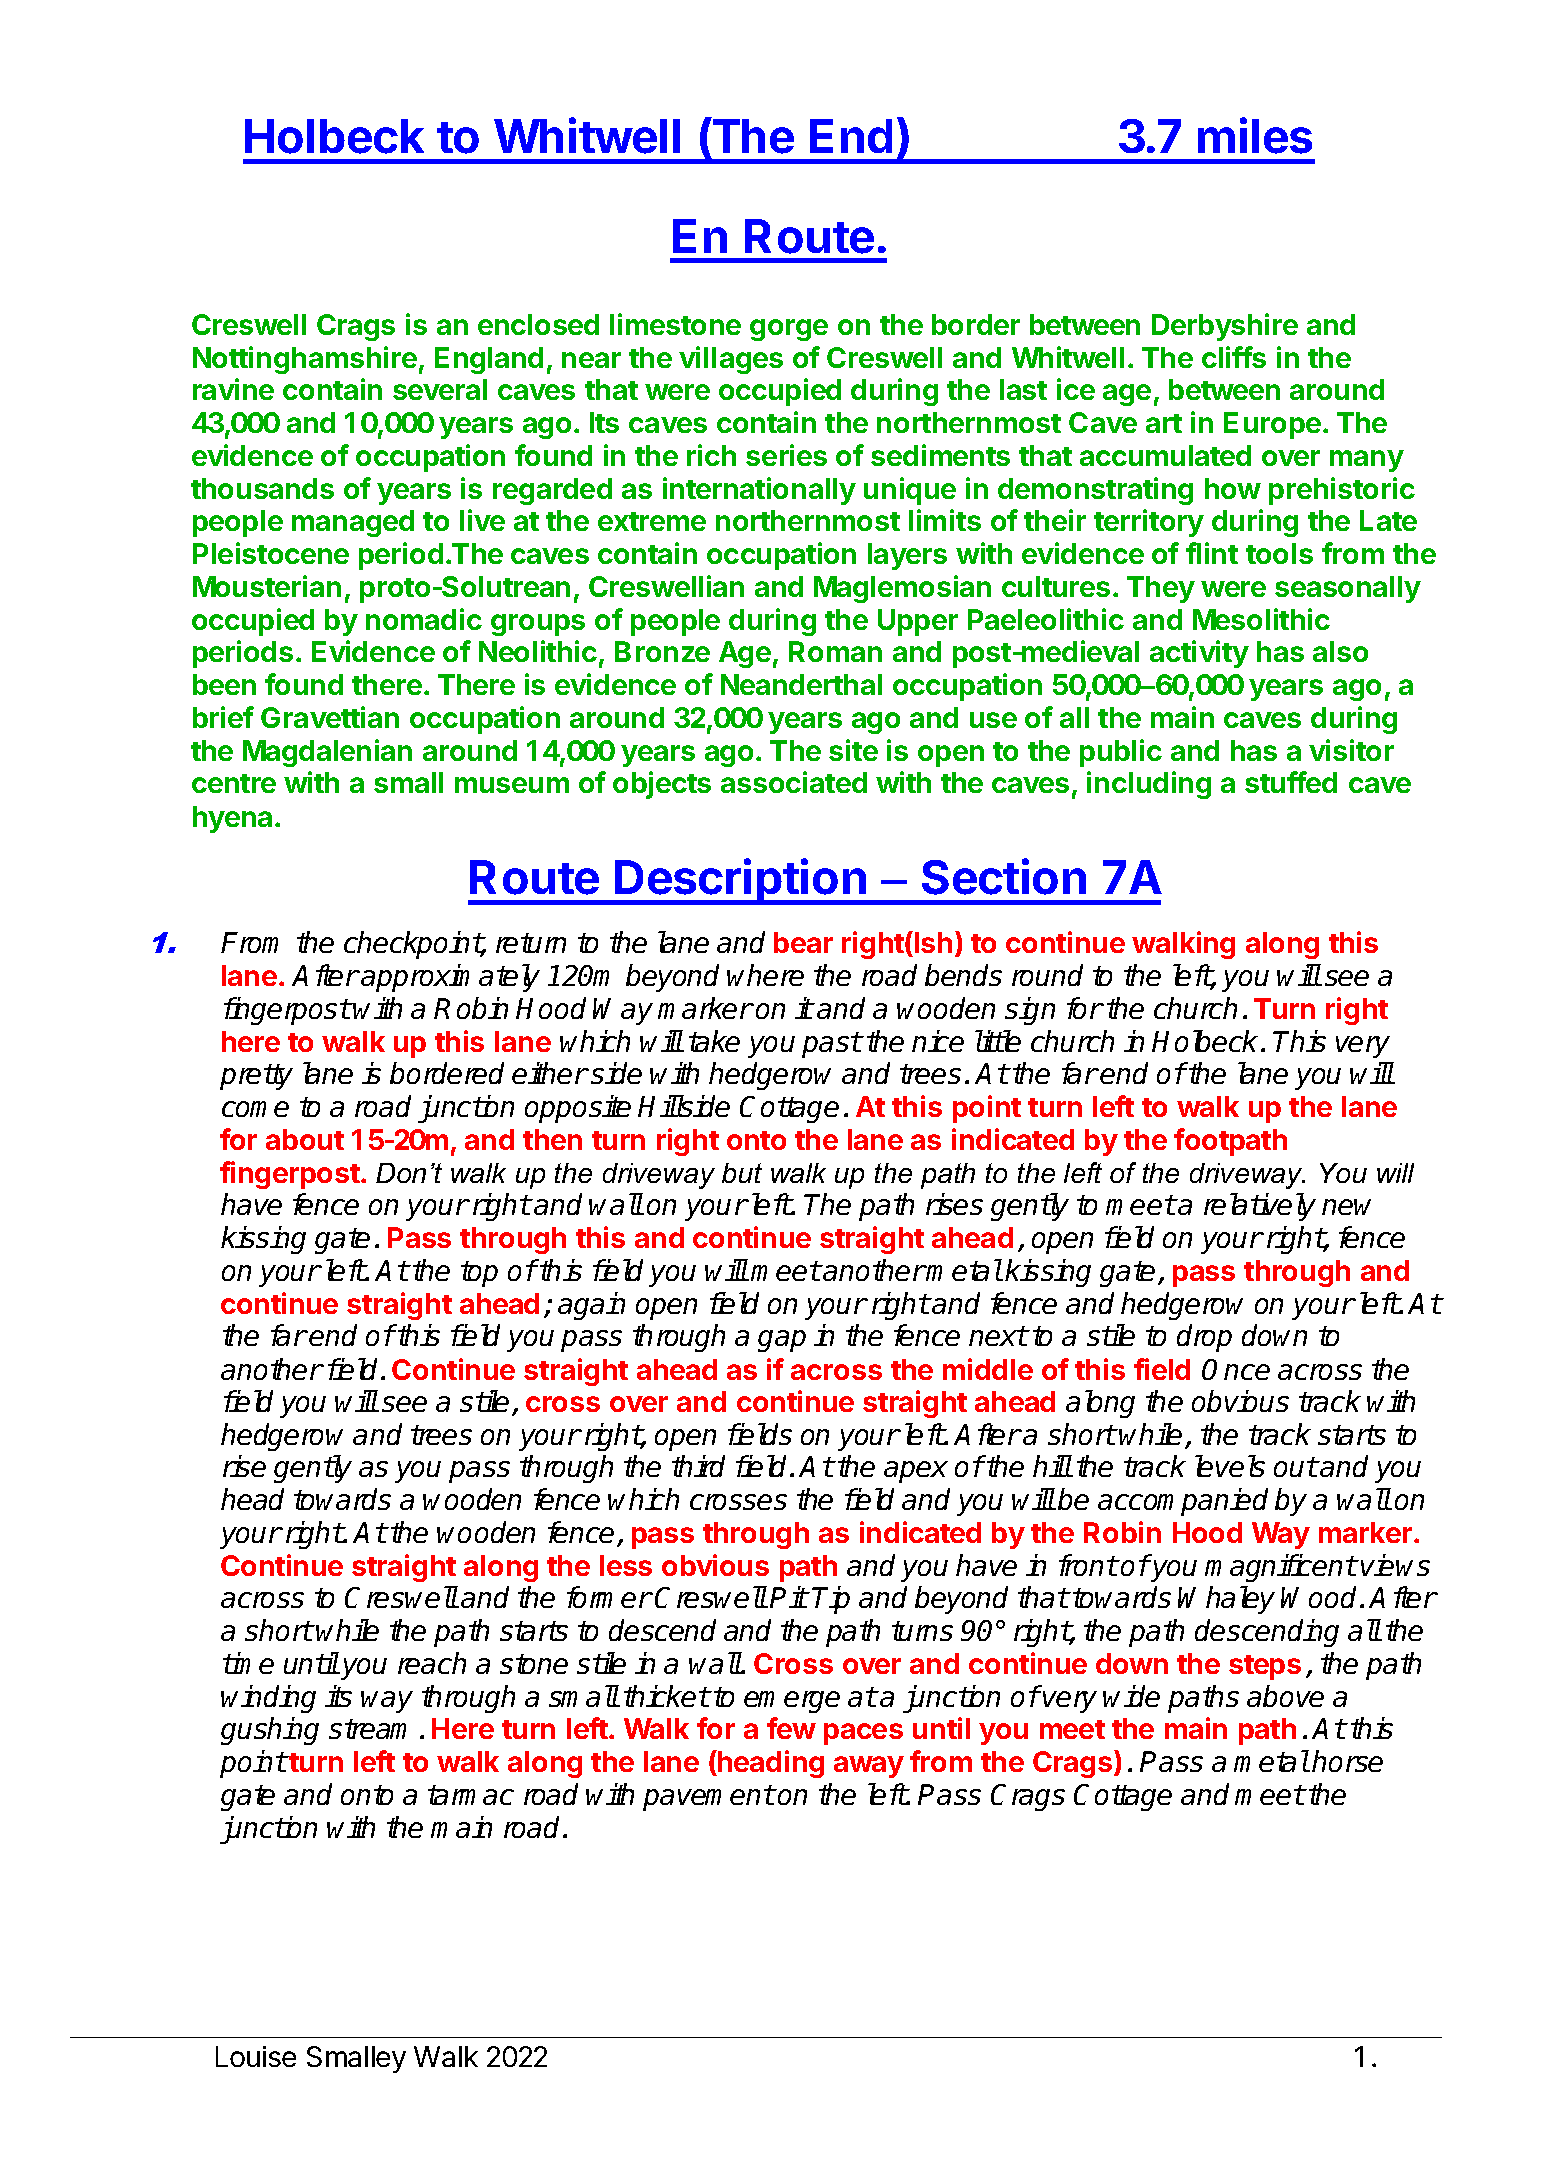  What do you see at coordinates (1280, 1568) in the screenshot?
I see `magnificent` at bounding box center [1280, 1568].
